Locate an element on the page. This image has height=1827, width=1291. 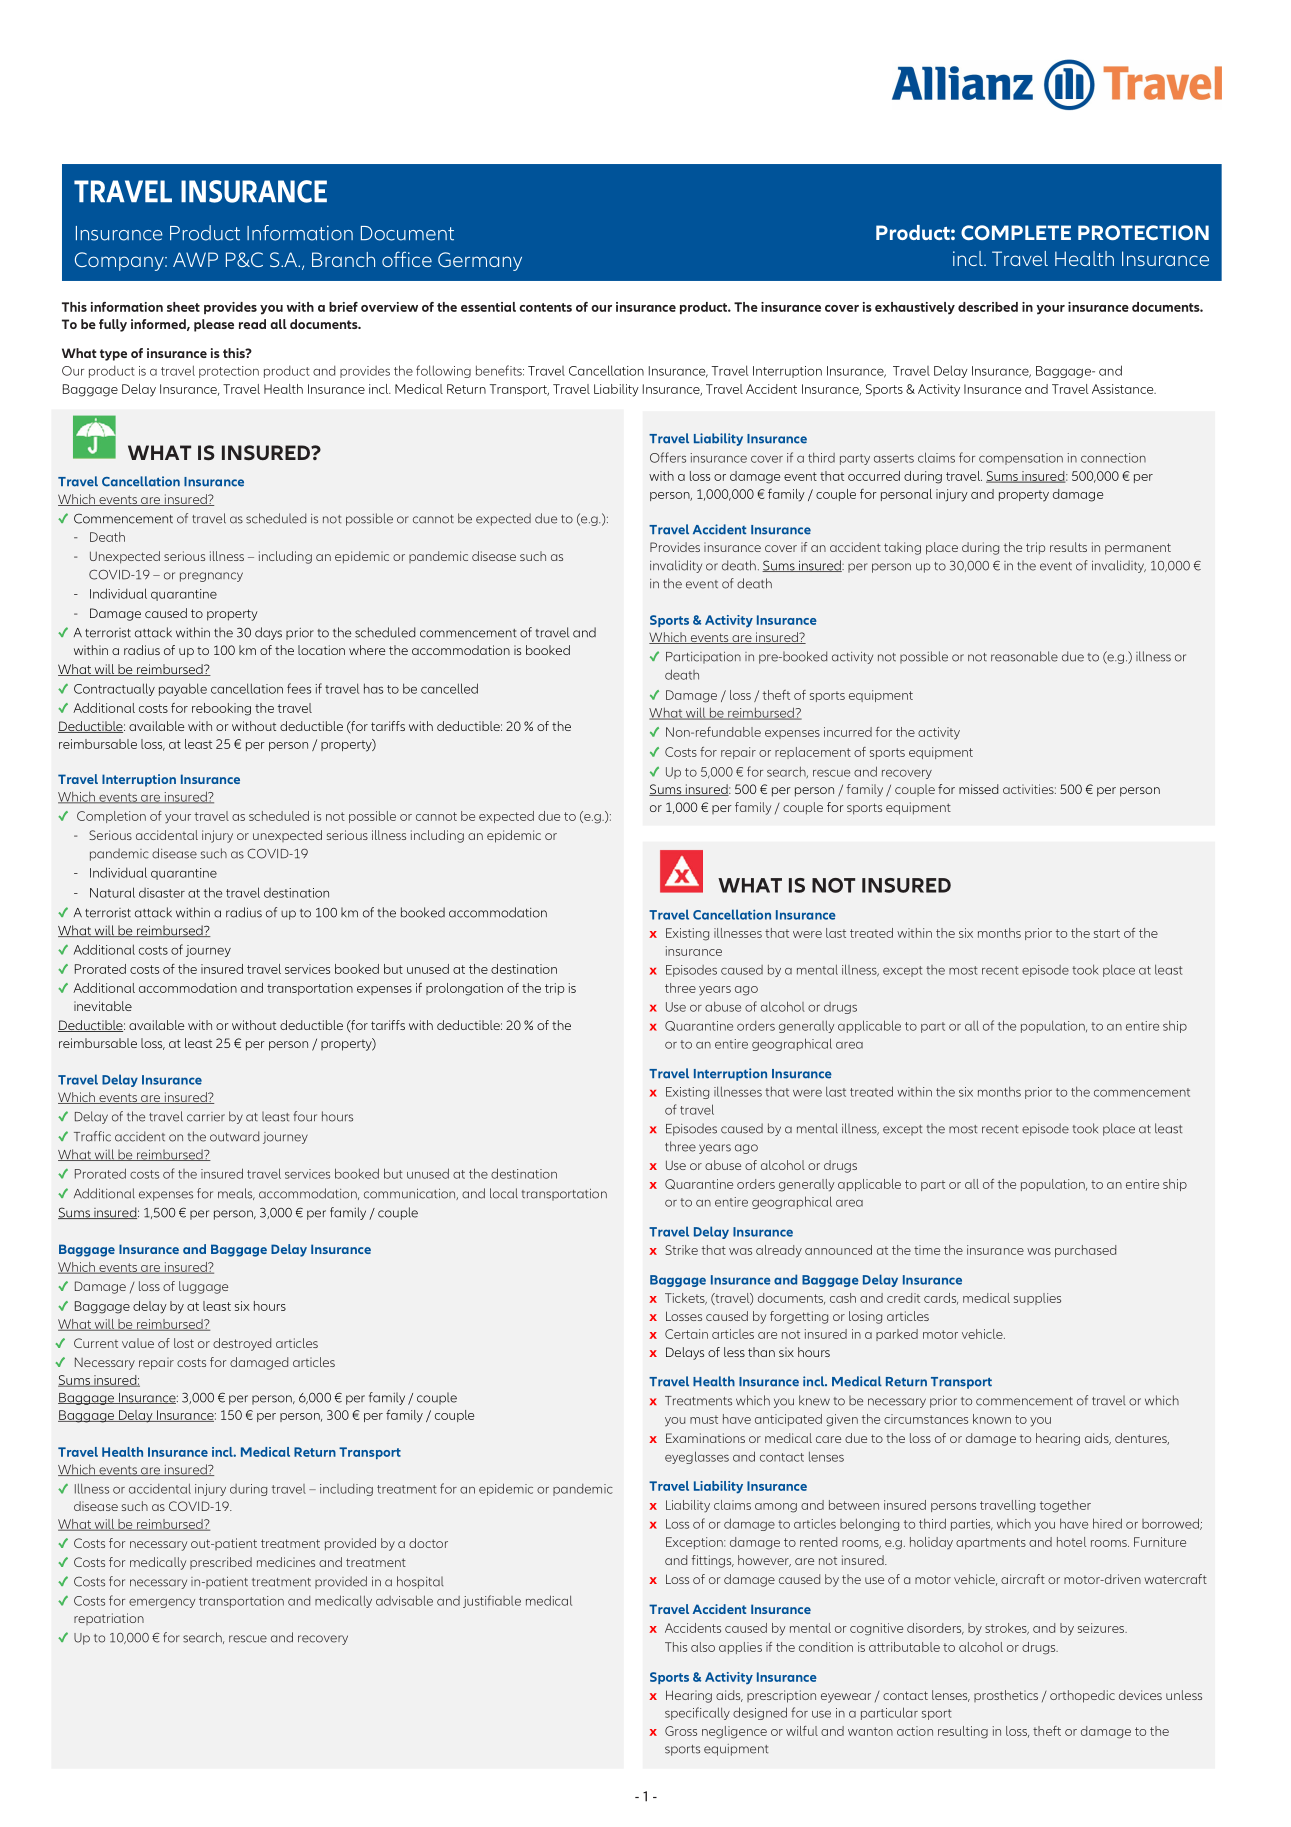
destroyed is located at coordinates (242, 1344).
